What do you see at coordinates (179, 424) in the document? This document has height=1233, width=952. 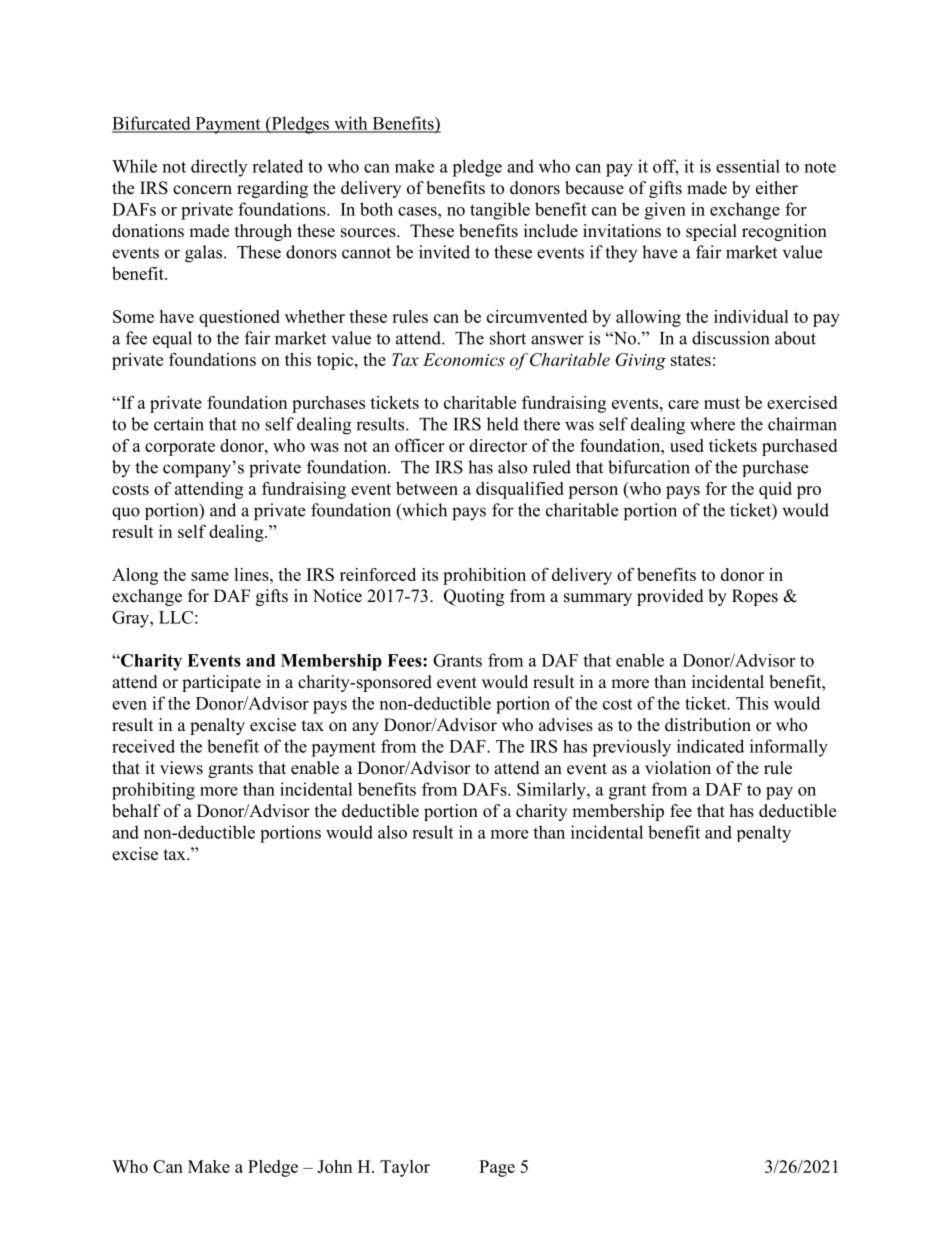 I see `certain` at bounding box center [179, 424].
